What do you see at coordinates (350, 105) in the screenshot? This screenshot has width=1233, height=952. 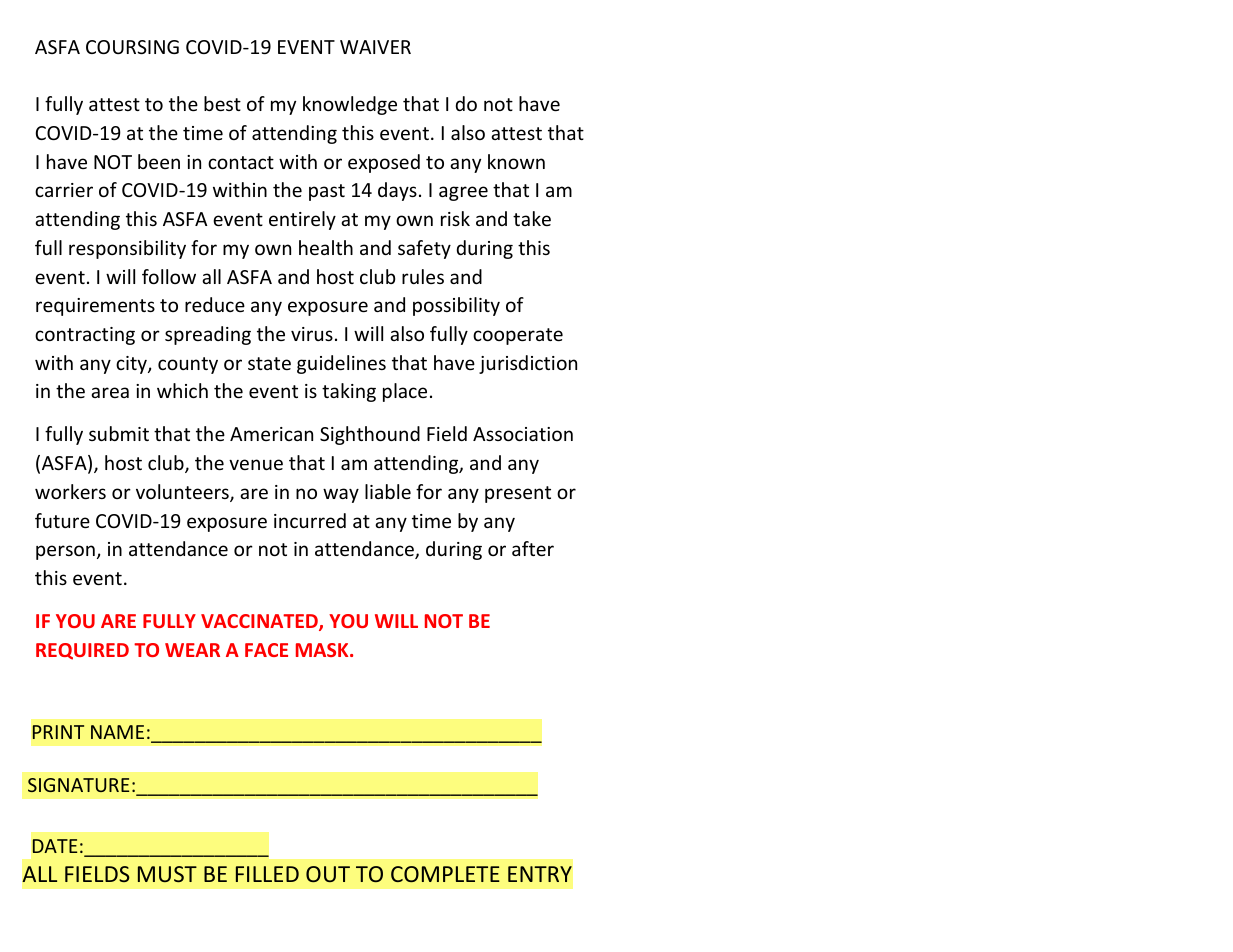 I see `knowledge` at bounding box center [350, 105].
